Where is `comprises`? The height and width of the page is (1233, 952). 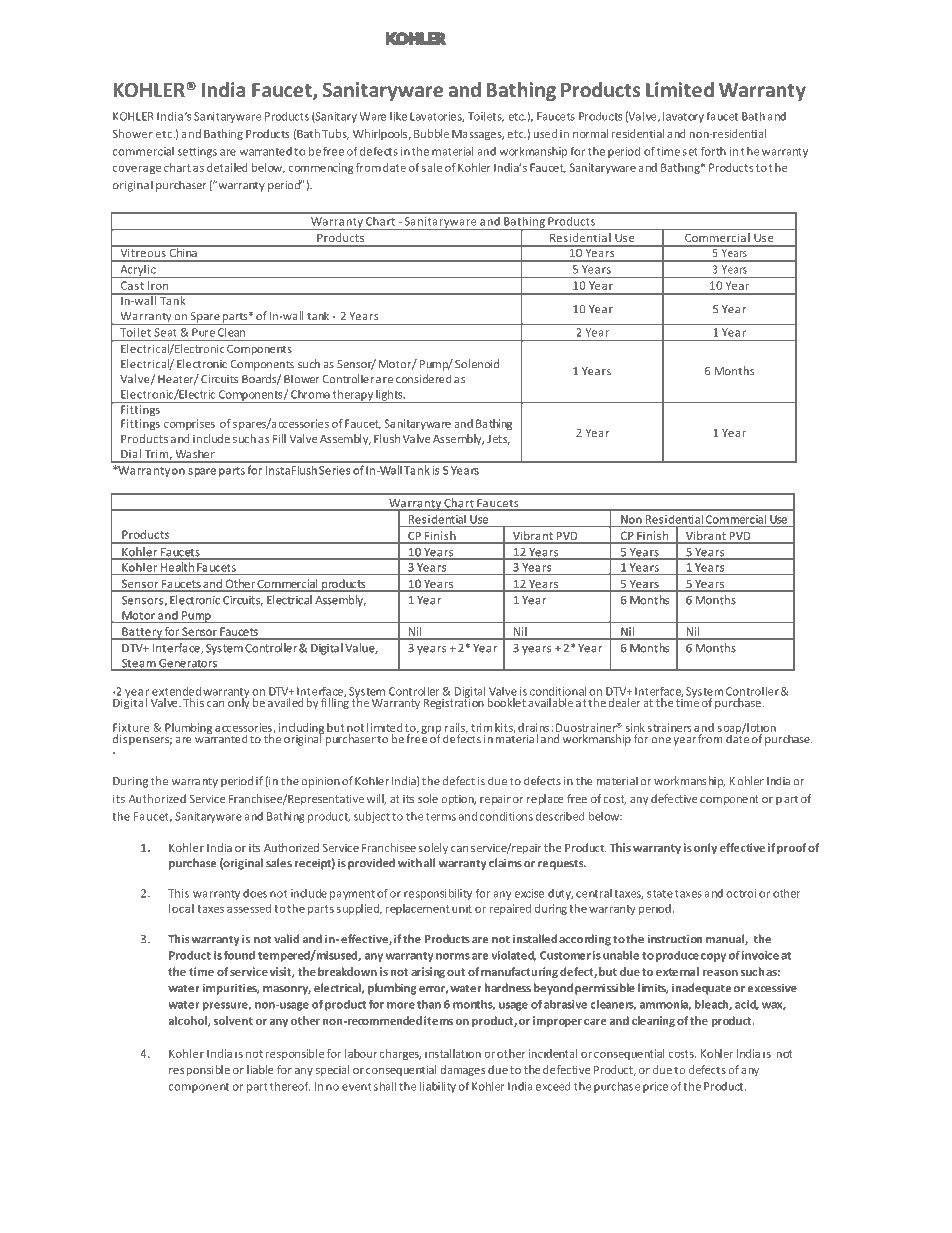 comprises is located at coordinates (189, 424).
